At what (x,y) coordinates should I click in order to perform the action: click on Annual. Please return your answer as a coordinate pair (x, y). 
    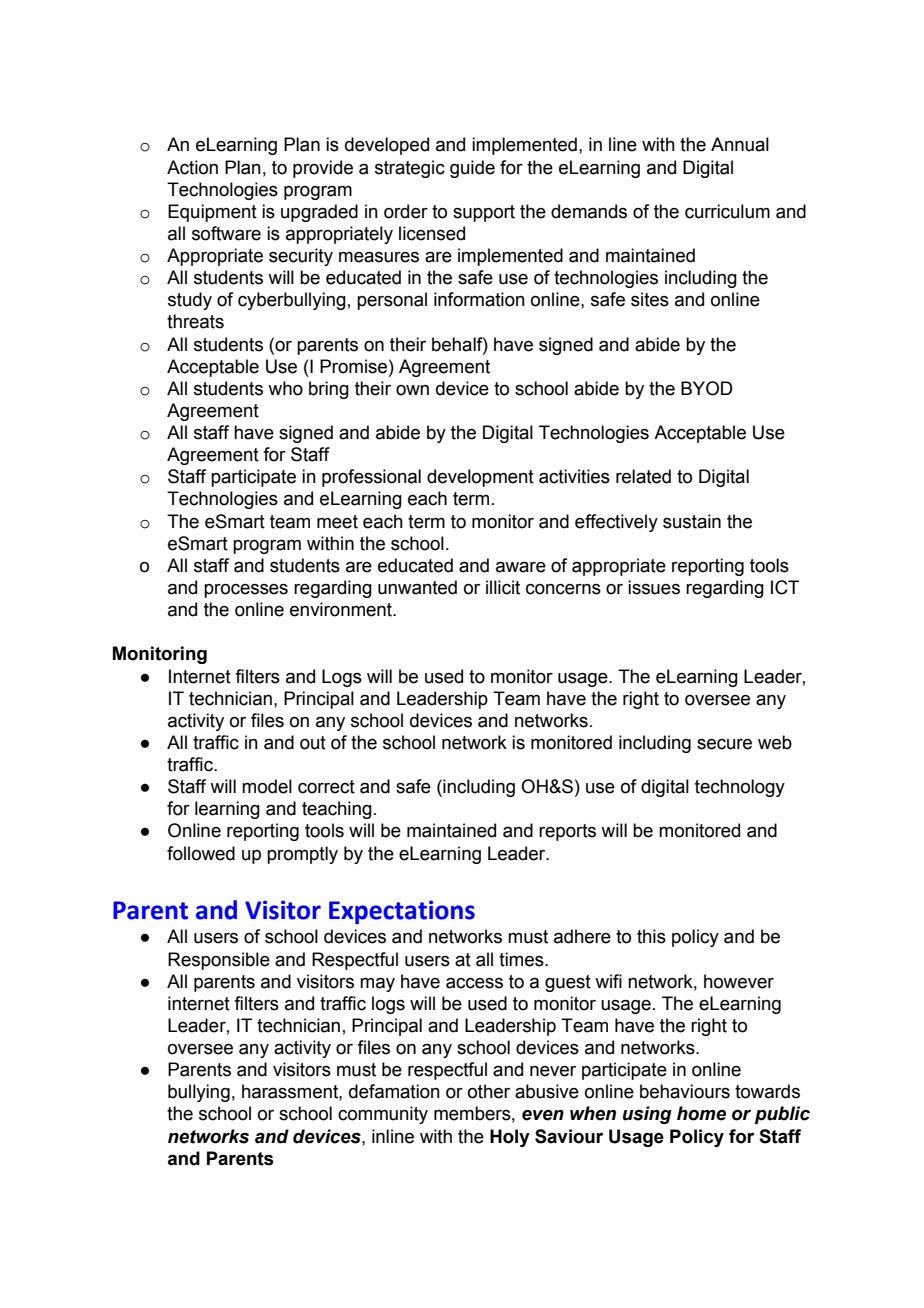
    Looking at the image, I should click on (740, 144).
